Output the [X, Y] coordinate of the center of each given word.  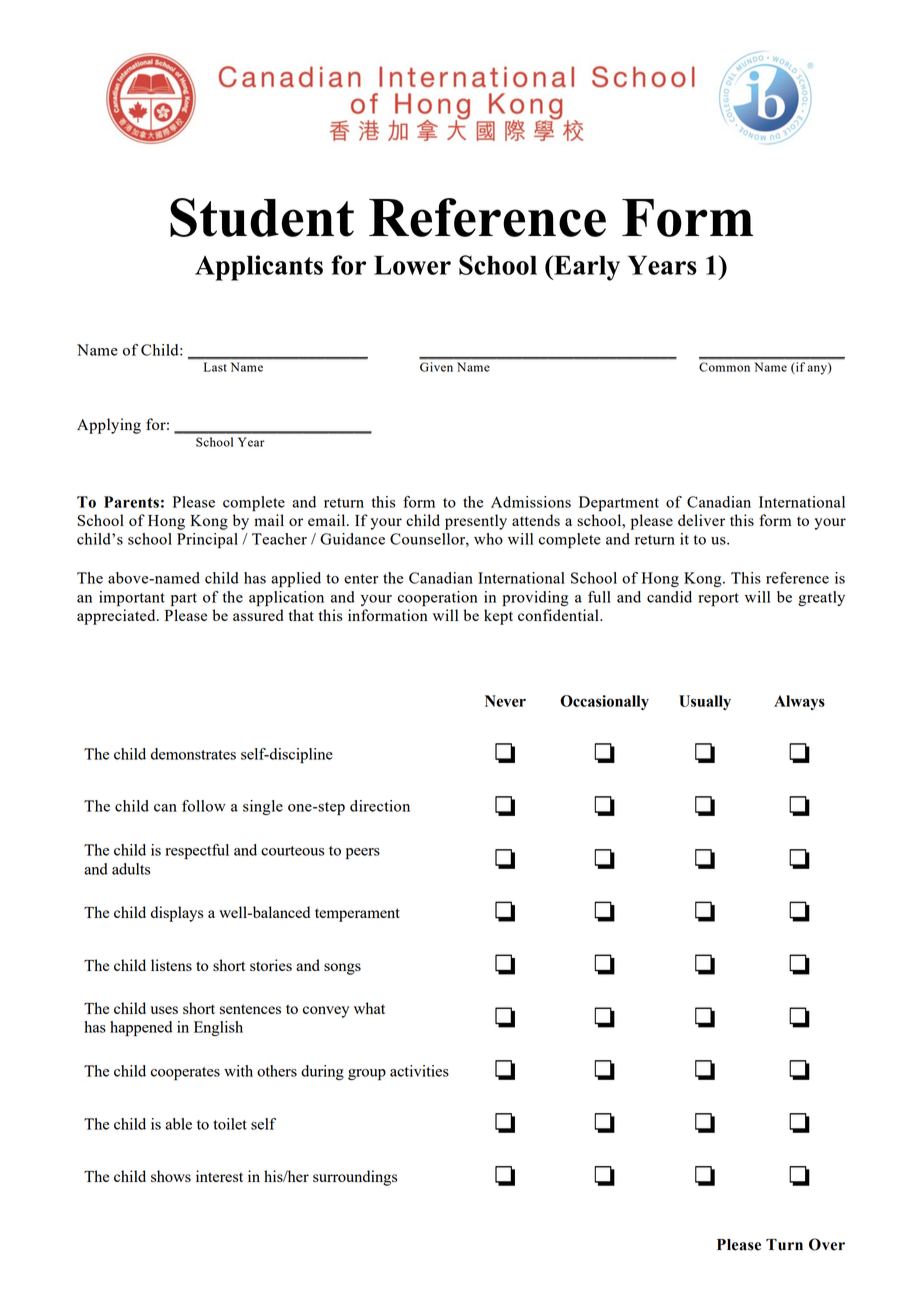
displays [177, 914]
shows [171, 1176]
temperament [357, 915]
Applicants [259, 268]
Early [586, 268]
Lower [412, 265]
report [718, 599]
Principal [207, 540]
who [488, 539]
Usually [705, 702]
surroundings [355, 1178]
